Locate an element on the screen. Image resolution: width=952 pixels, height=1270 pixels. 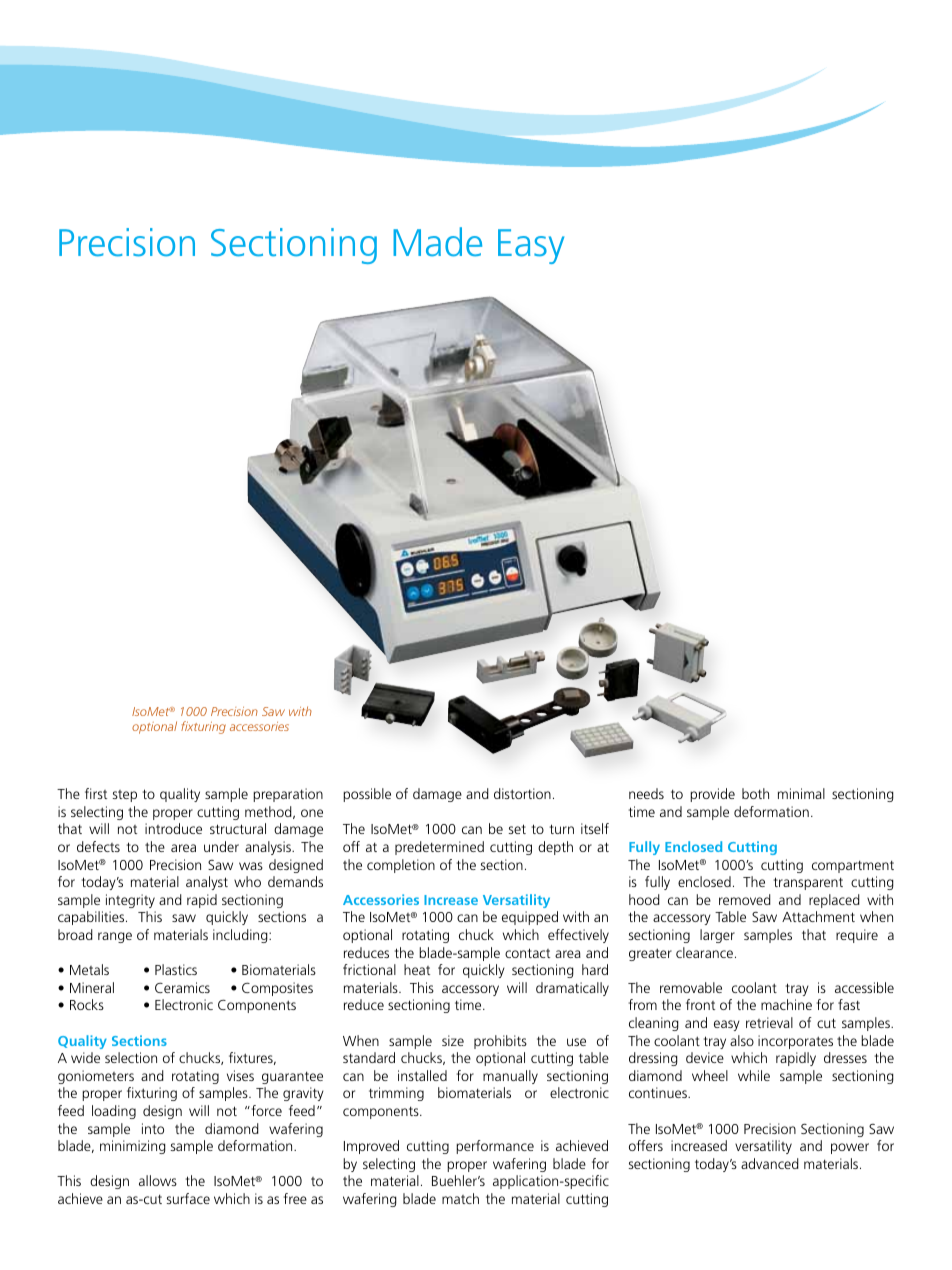
distortion is located at coordinates (522, 793).
